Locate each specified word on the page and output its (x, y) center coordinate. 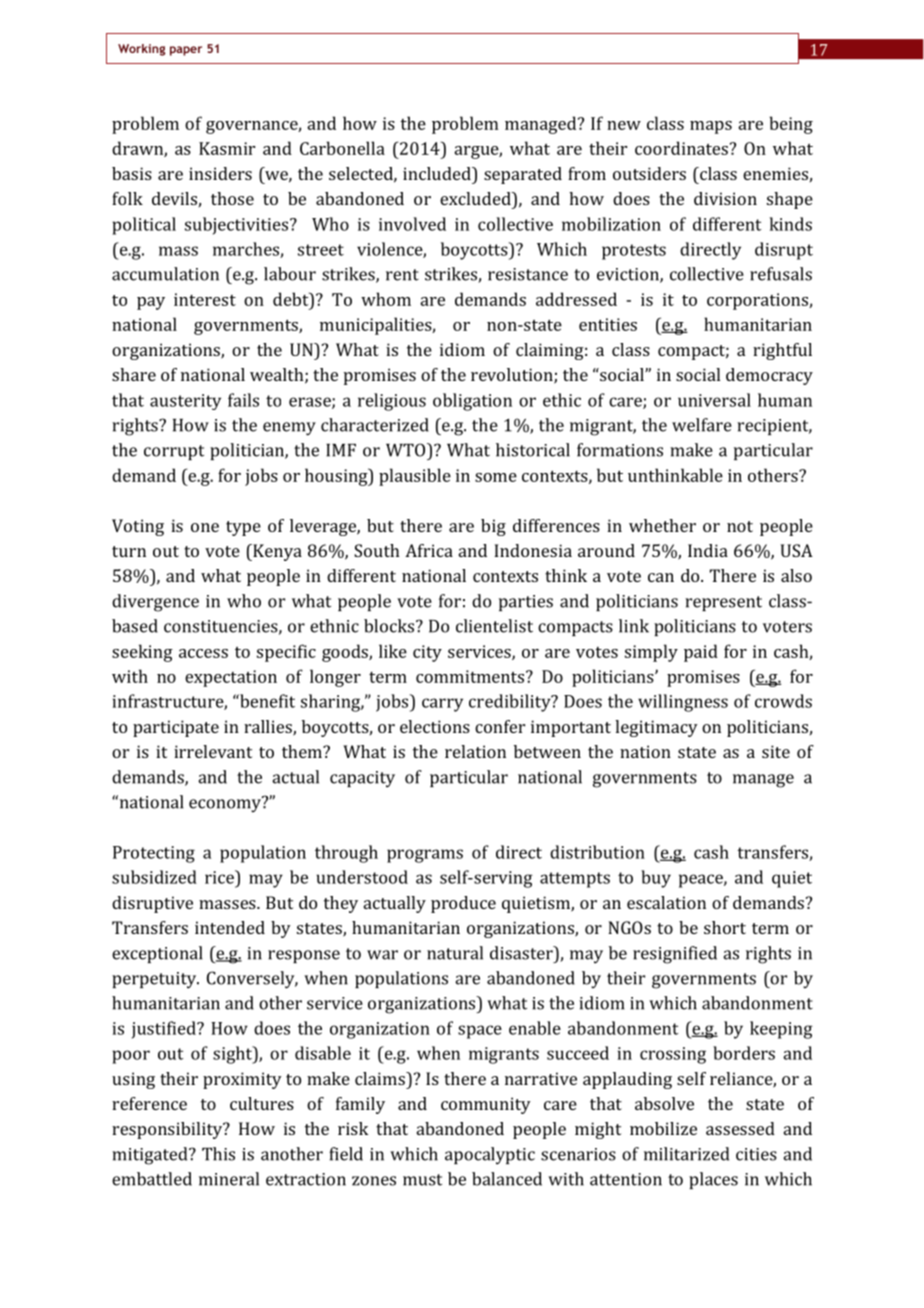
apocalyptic (490, 1155)
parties (526, 603)
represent (723, 603)
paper (186, 51)
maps (711, 127)
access (203, 653)
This (218, 1154)
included (438, 173)
